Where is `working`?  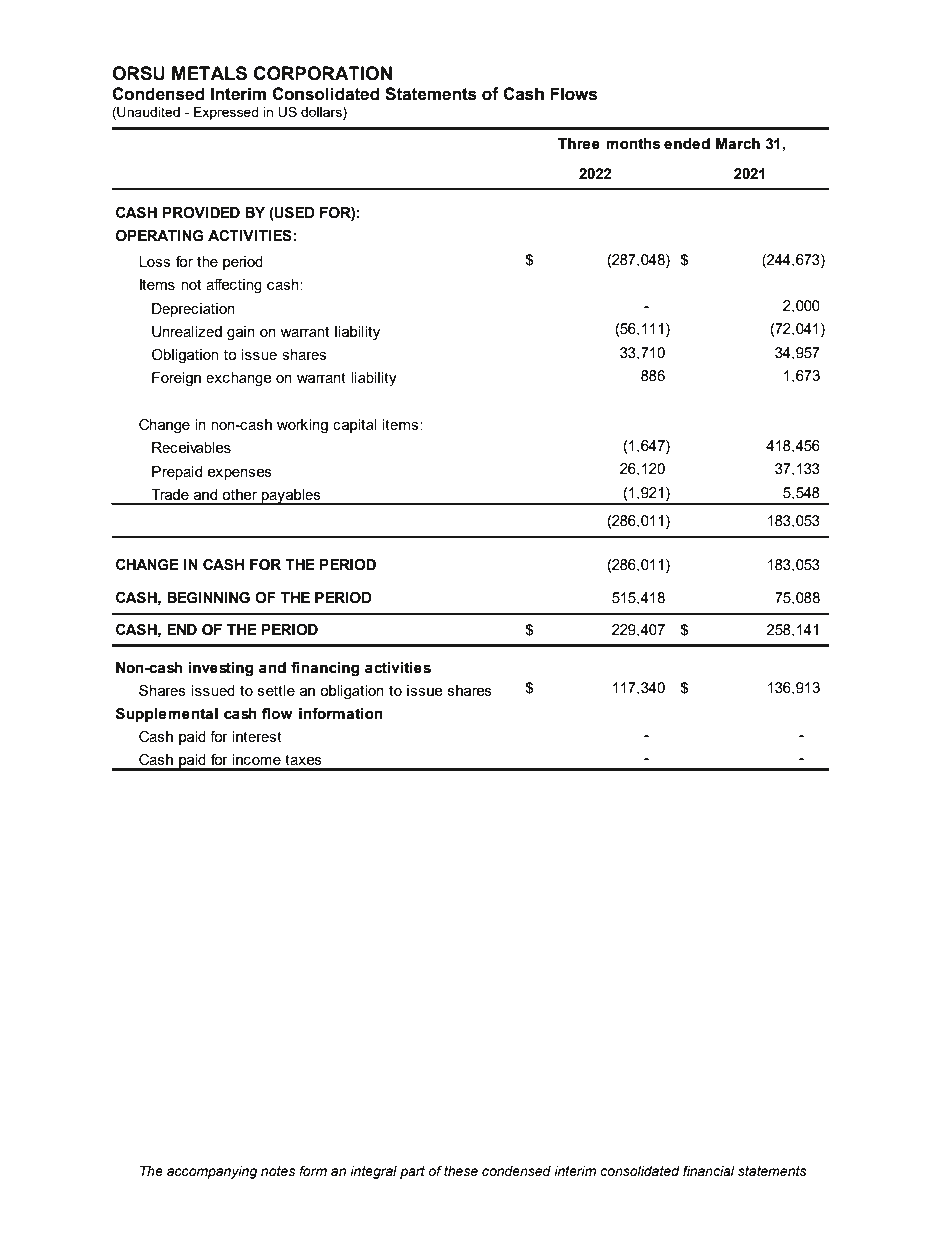
working is located at coordinates (302, 426).
